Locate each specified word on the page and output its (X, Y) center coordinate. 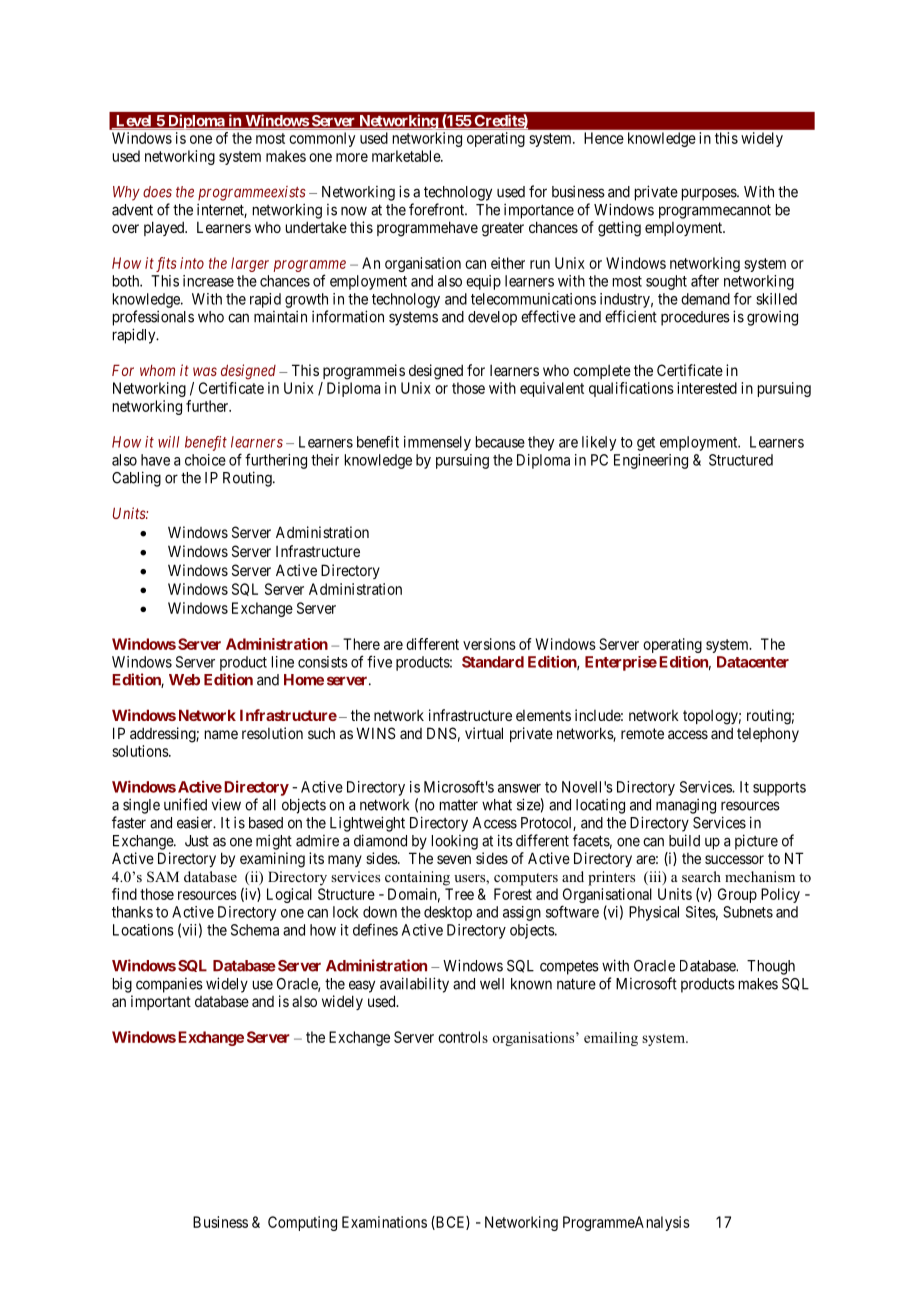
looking (455, 842)
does (157, 192)
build (684, 840)
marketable (407, 156)
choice (205, 460)
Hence (604, 138)
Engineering (651, 461)
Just (197, 841)
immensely (437, 443)
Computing (302, 1223)
